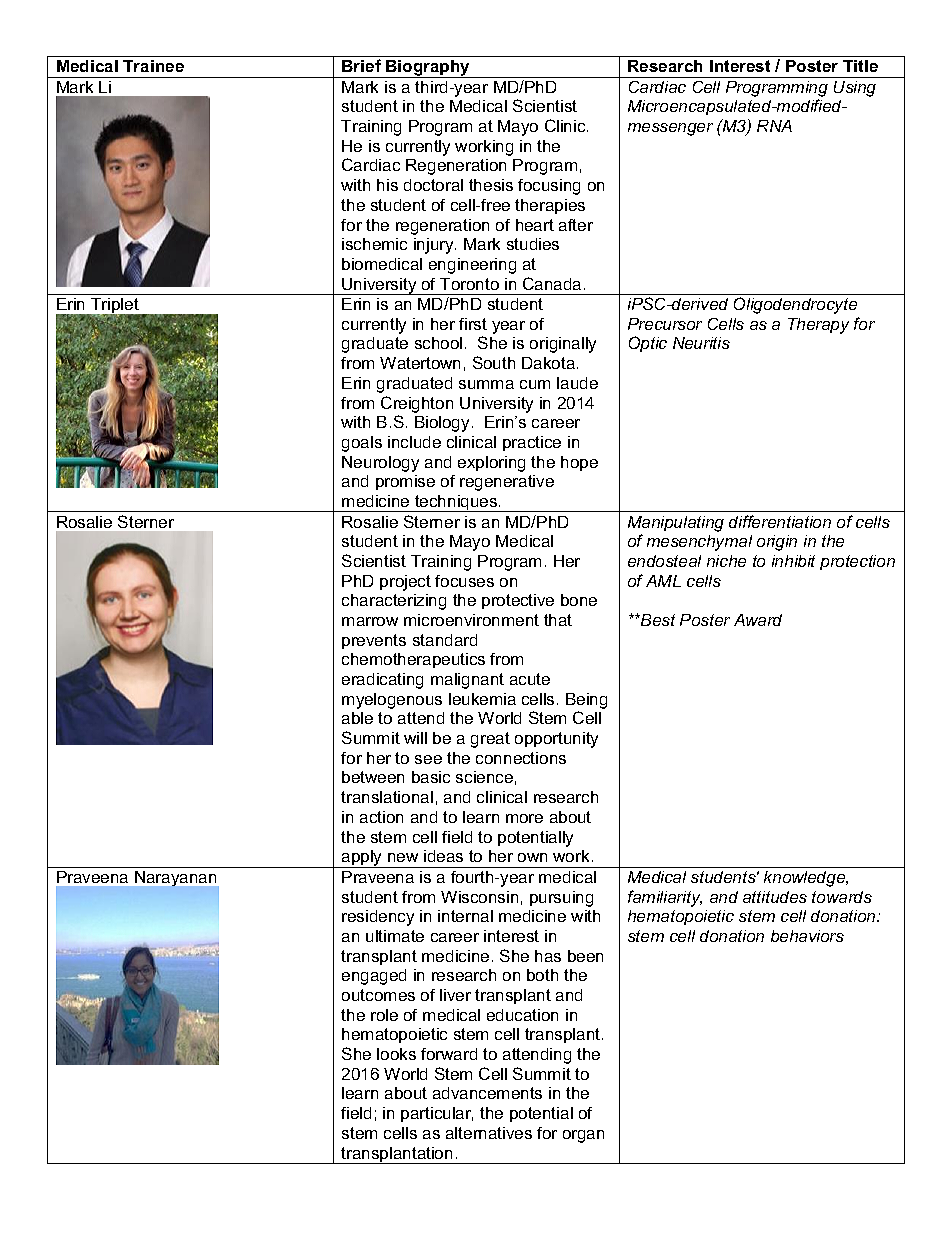  I want to click on looks, so click(396, 1054).
